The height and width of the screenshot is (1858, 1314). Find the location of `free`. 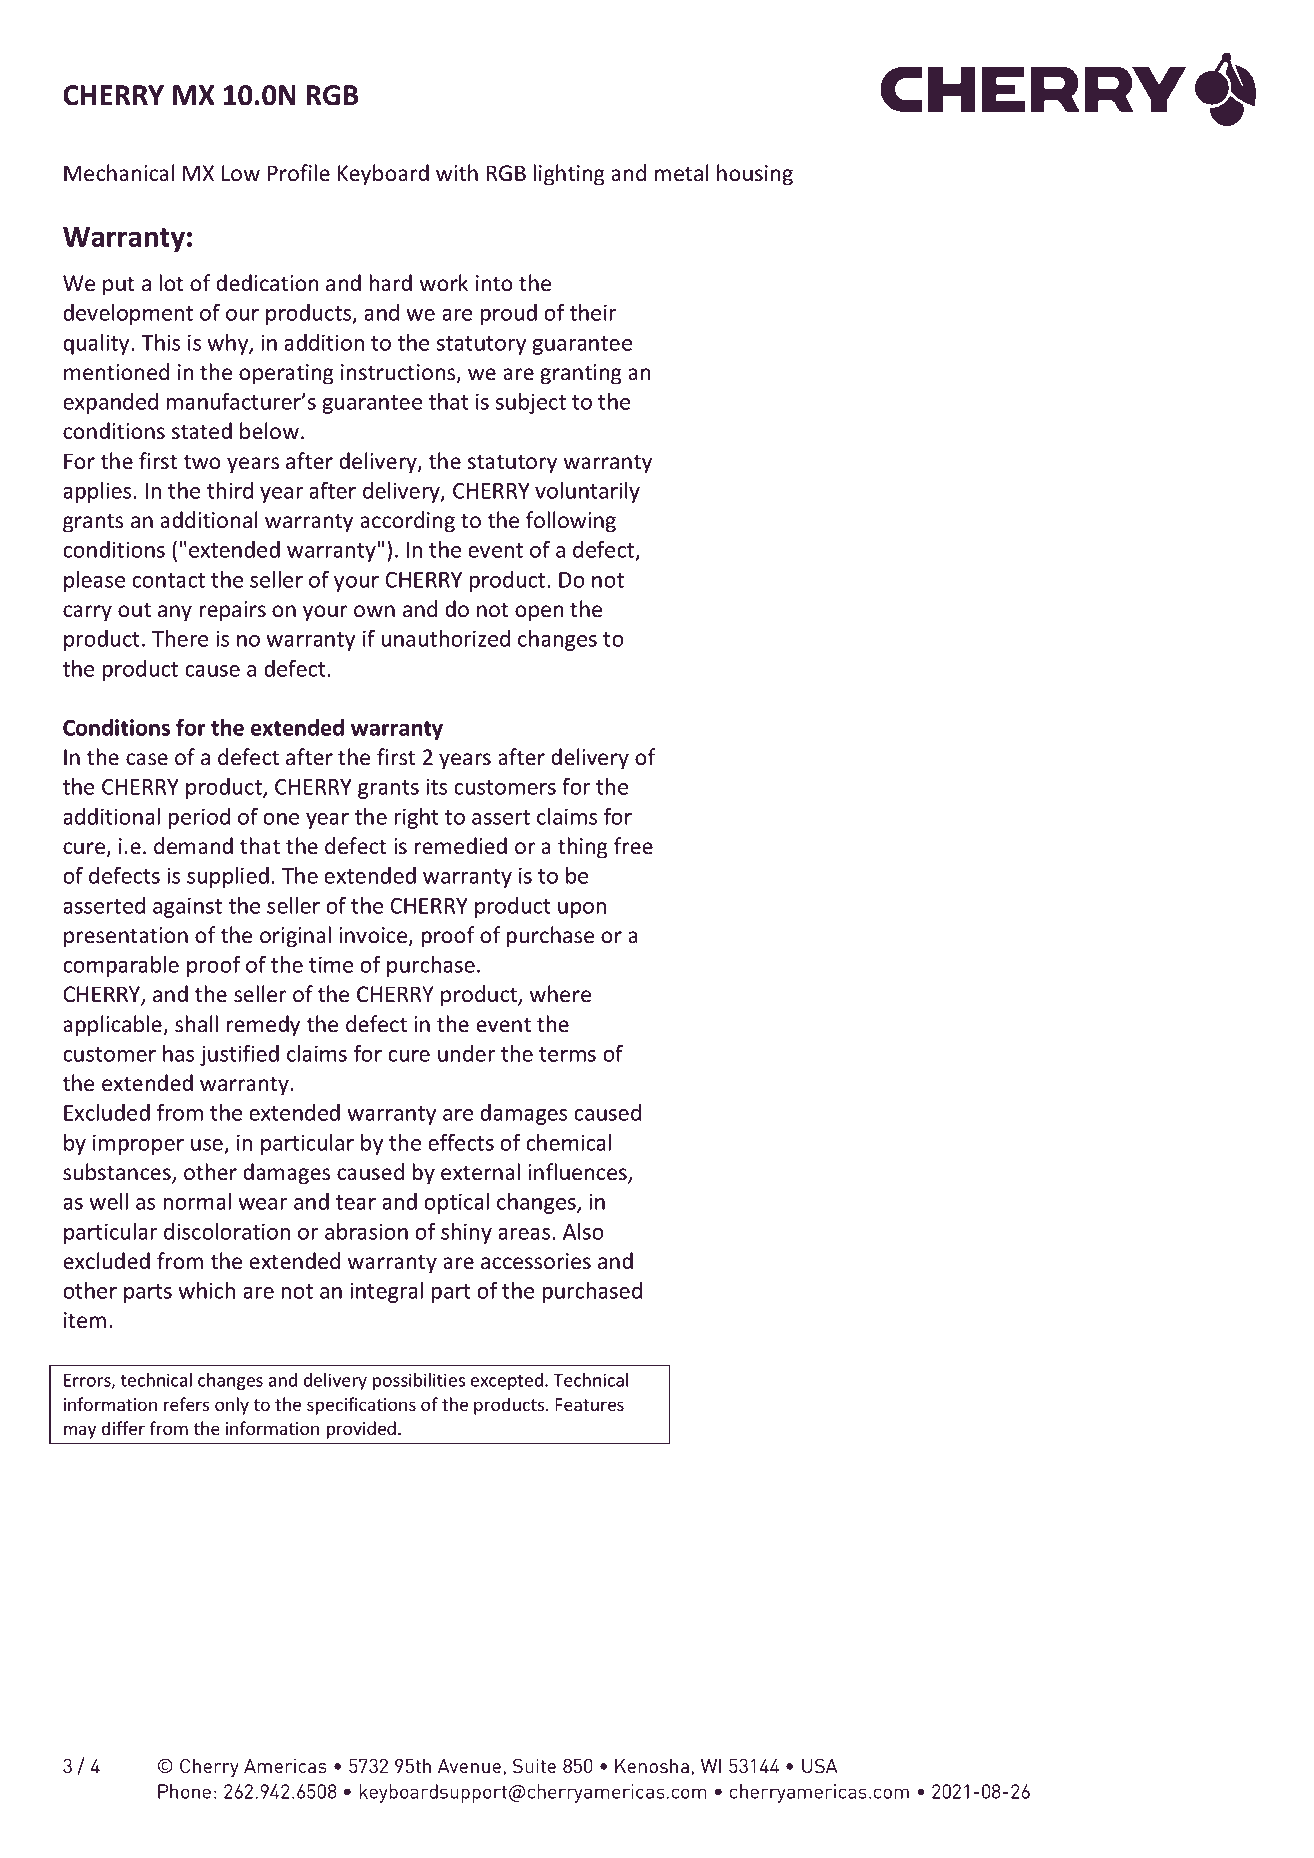

free is located at coordinates (633, 846).
